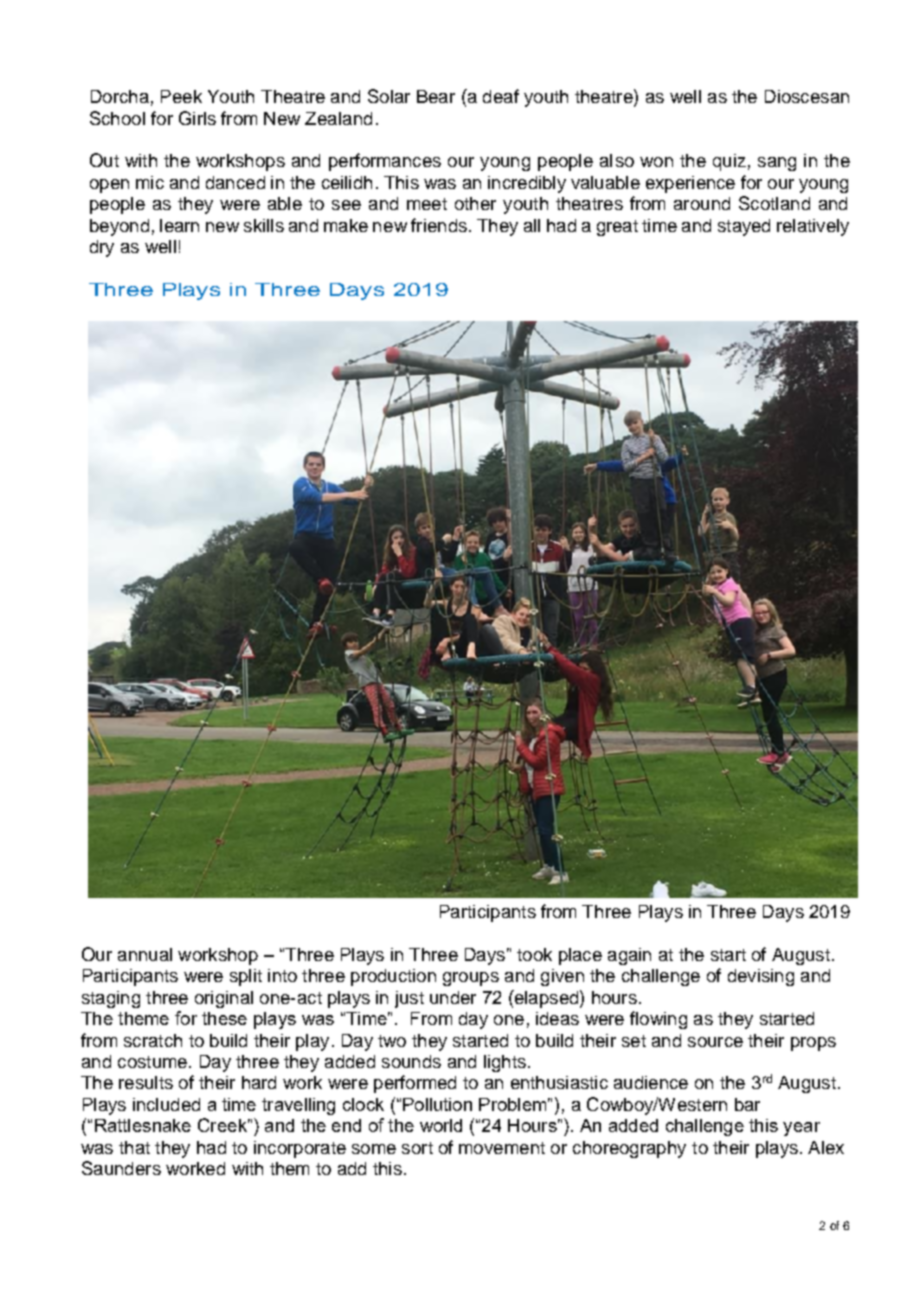  What do you see at coordinates (197, 118) in the screenshot?
I see `Girls` at bounding box center [197, 118].
